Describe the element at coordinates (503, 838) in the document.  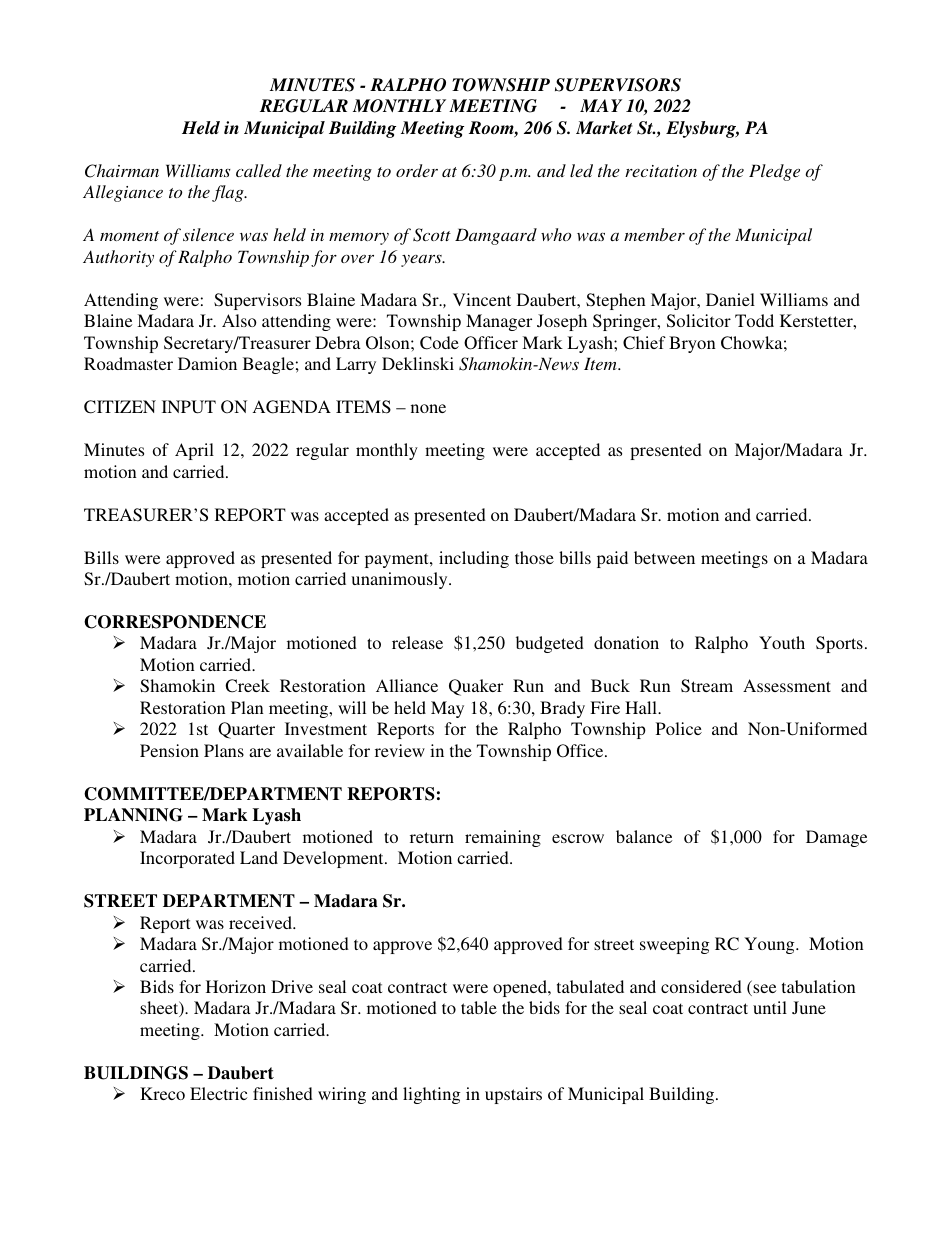
I see `remaining` at that location.
